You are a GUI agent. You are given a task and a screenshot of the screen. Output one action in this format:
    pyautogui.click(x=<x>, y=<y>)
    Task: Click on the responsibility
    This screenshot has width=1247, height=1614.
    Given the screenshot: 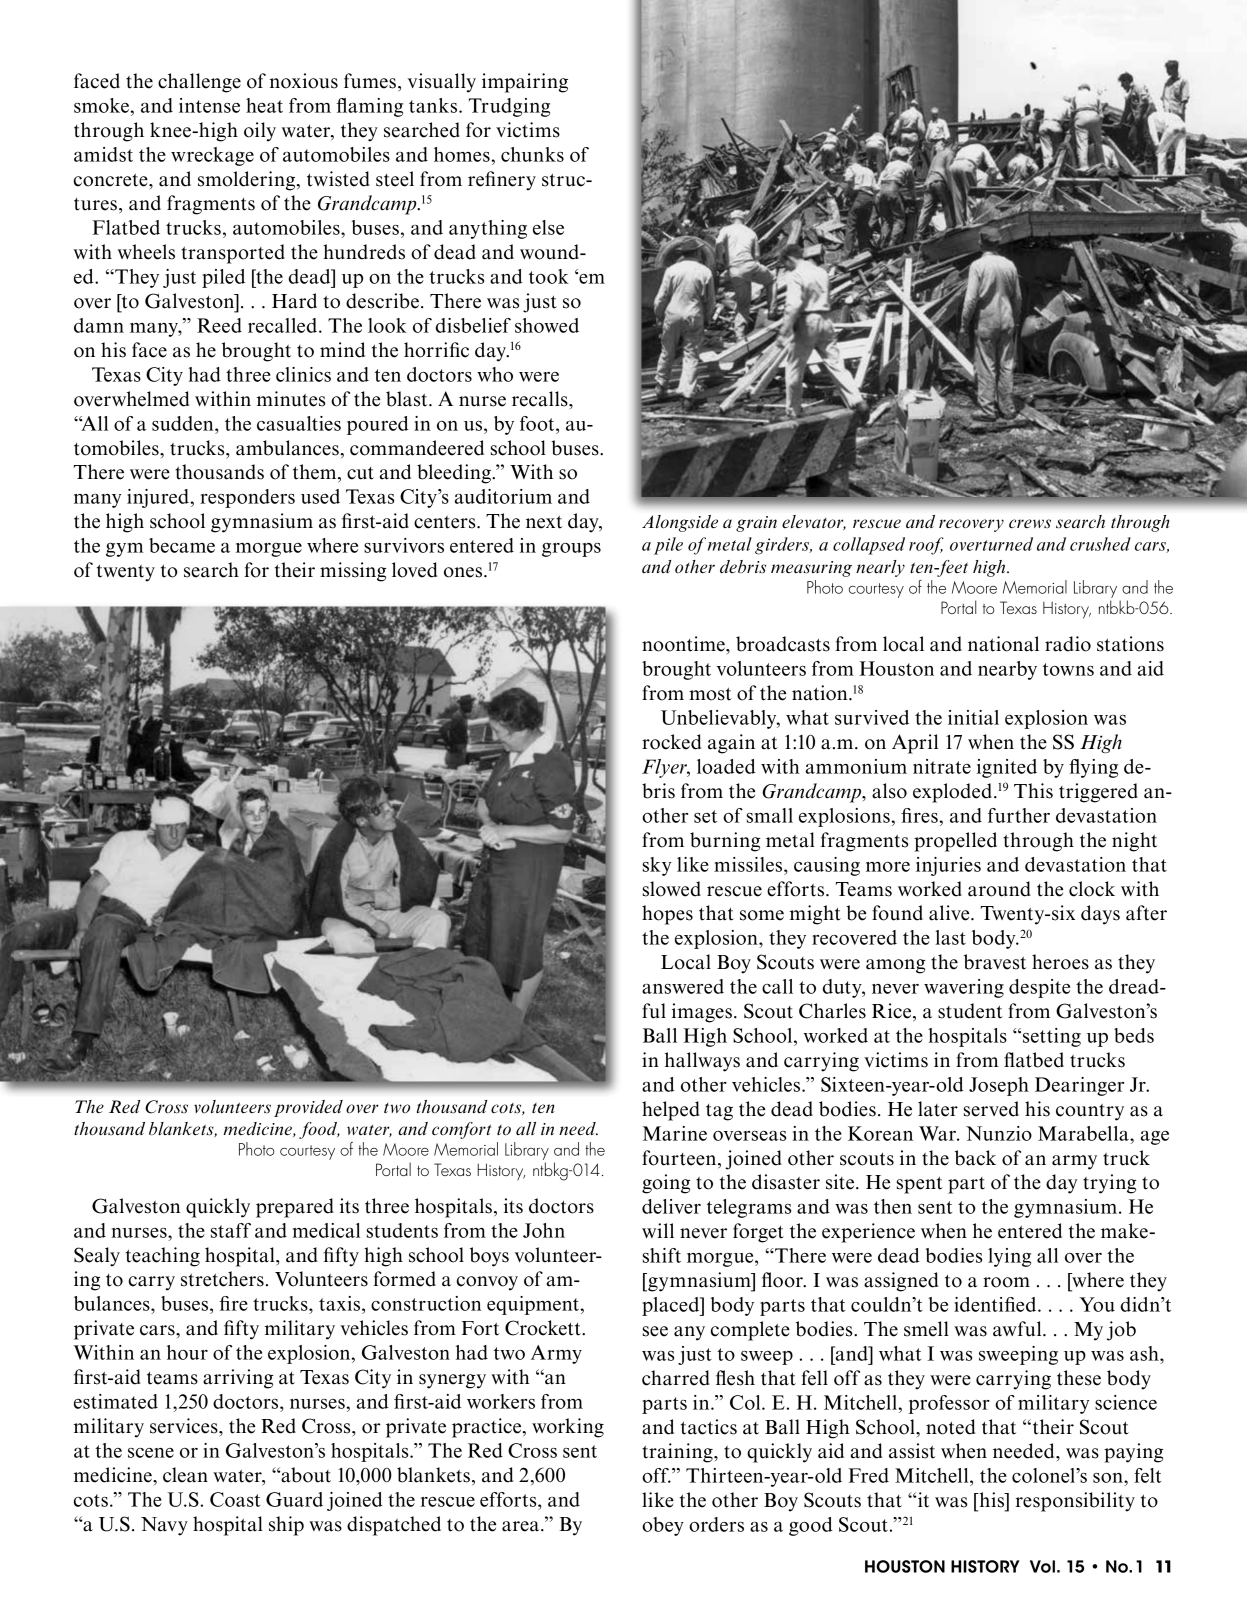 What is the action you would take?
    pyautogui.click(x=1075, y=1502)
